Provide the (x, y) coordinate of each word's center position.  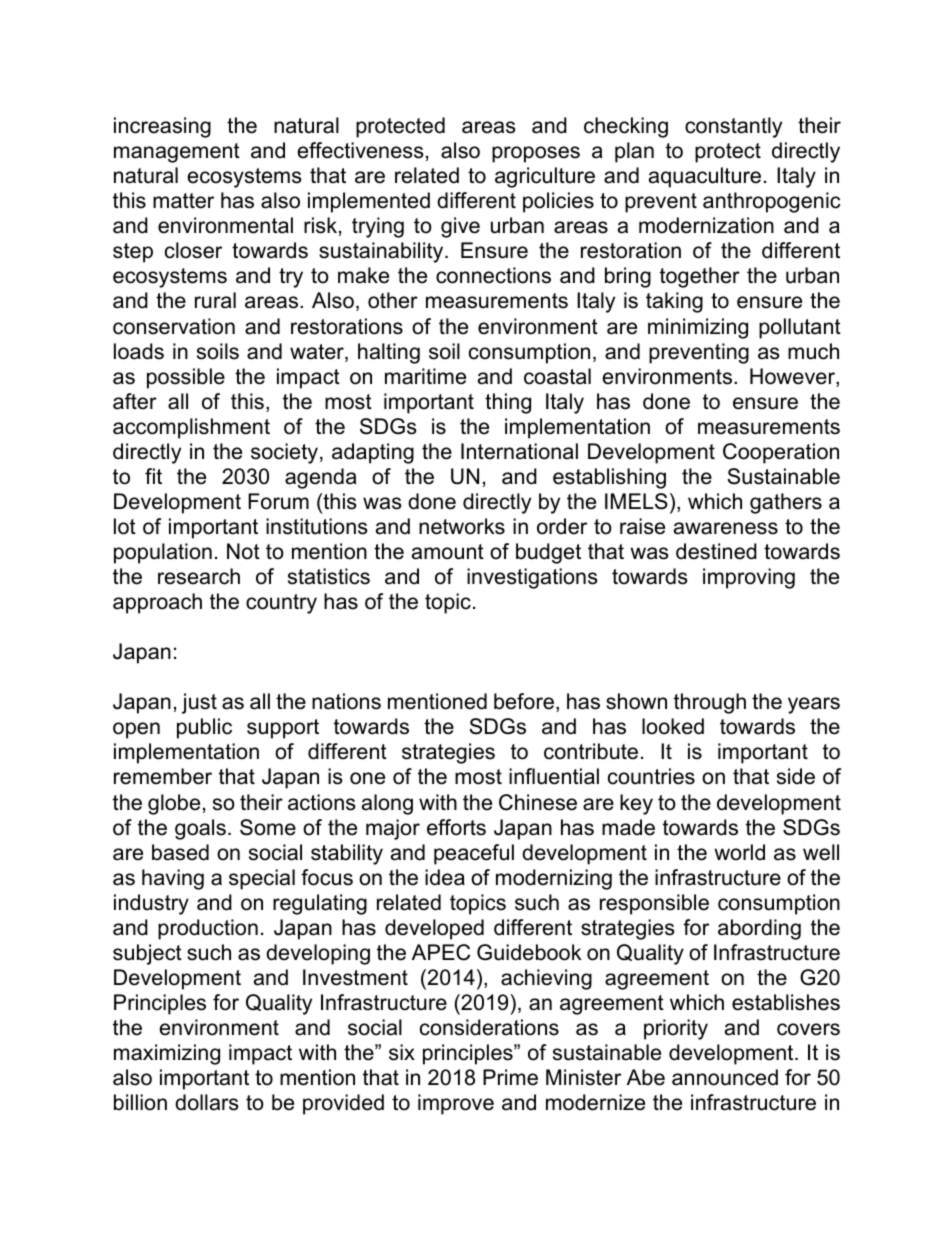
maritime (425, 376)
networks (462, 526)
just (199, 703)
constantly (733, 127)
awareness (726, 528)
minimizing (698, 328)
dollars (207, 1102)
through (710, 703)
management (177, 153)
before (524, 701)
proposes (536, 154)
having (173, 879)
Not (243, 551)
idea (445, 877)
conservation (174, 326)
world (739, 852)
